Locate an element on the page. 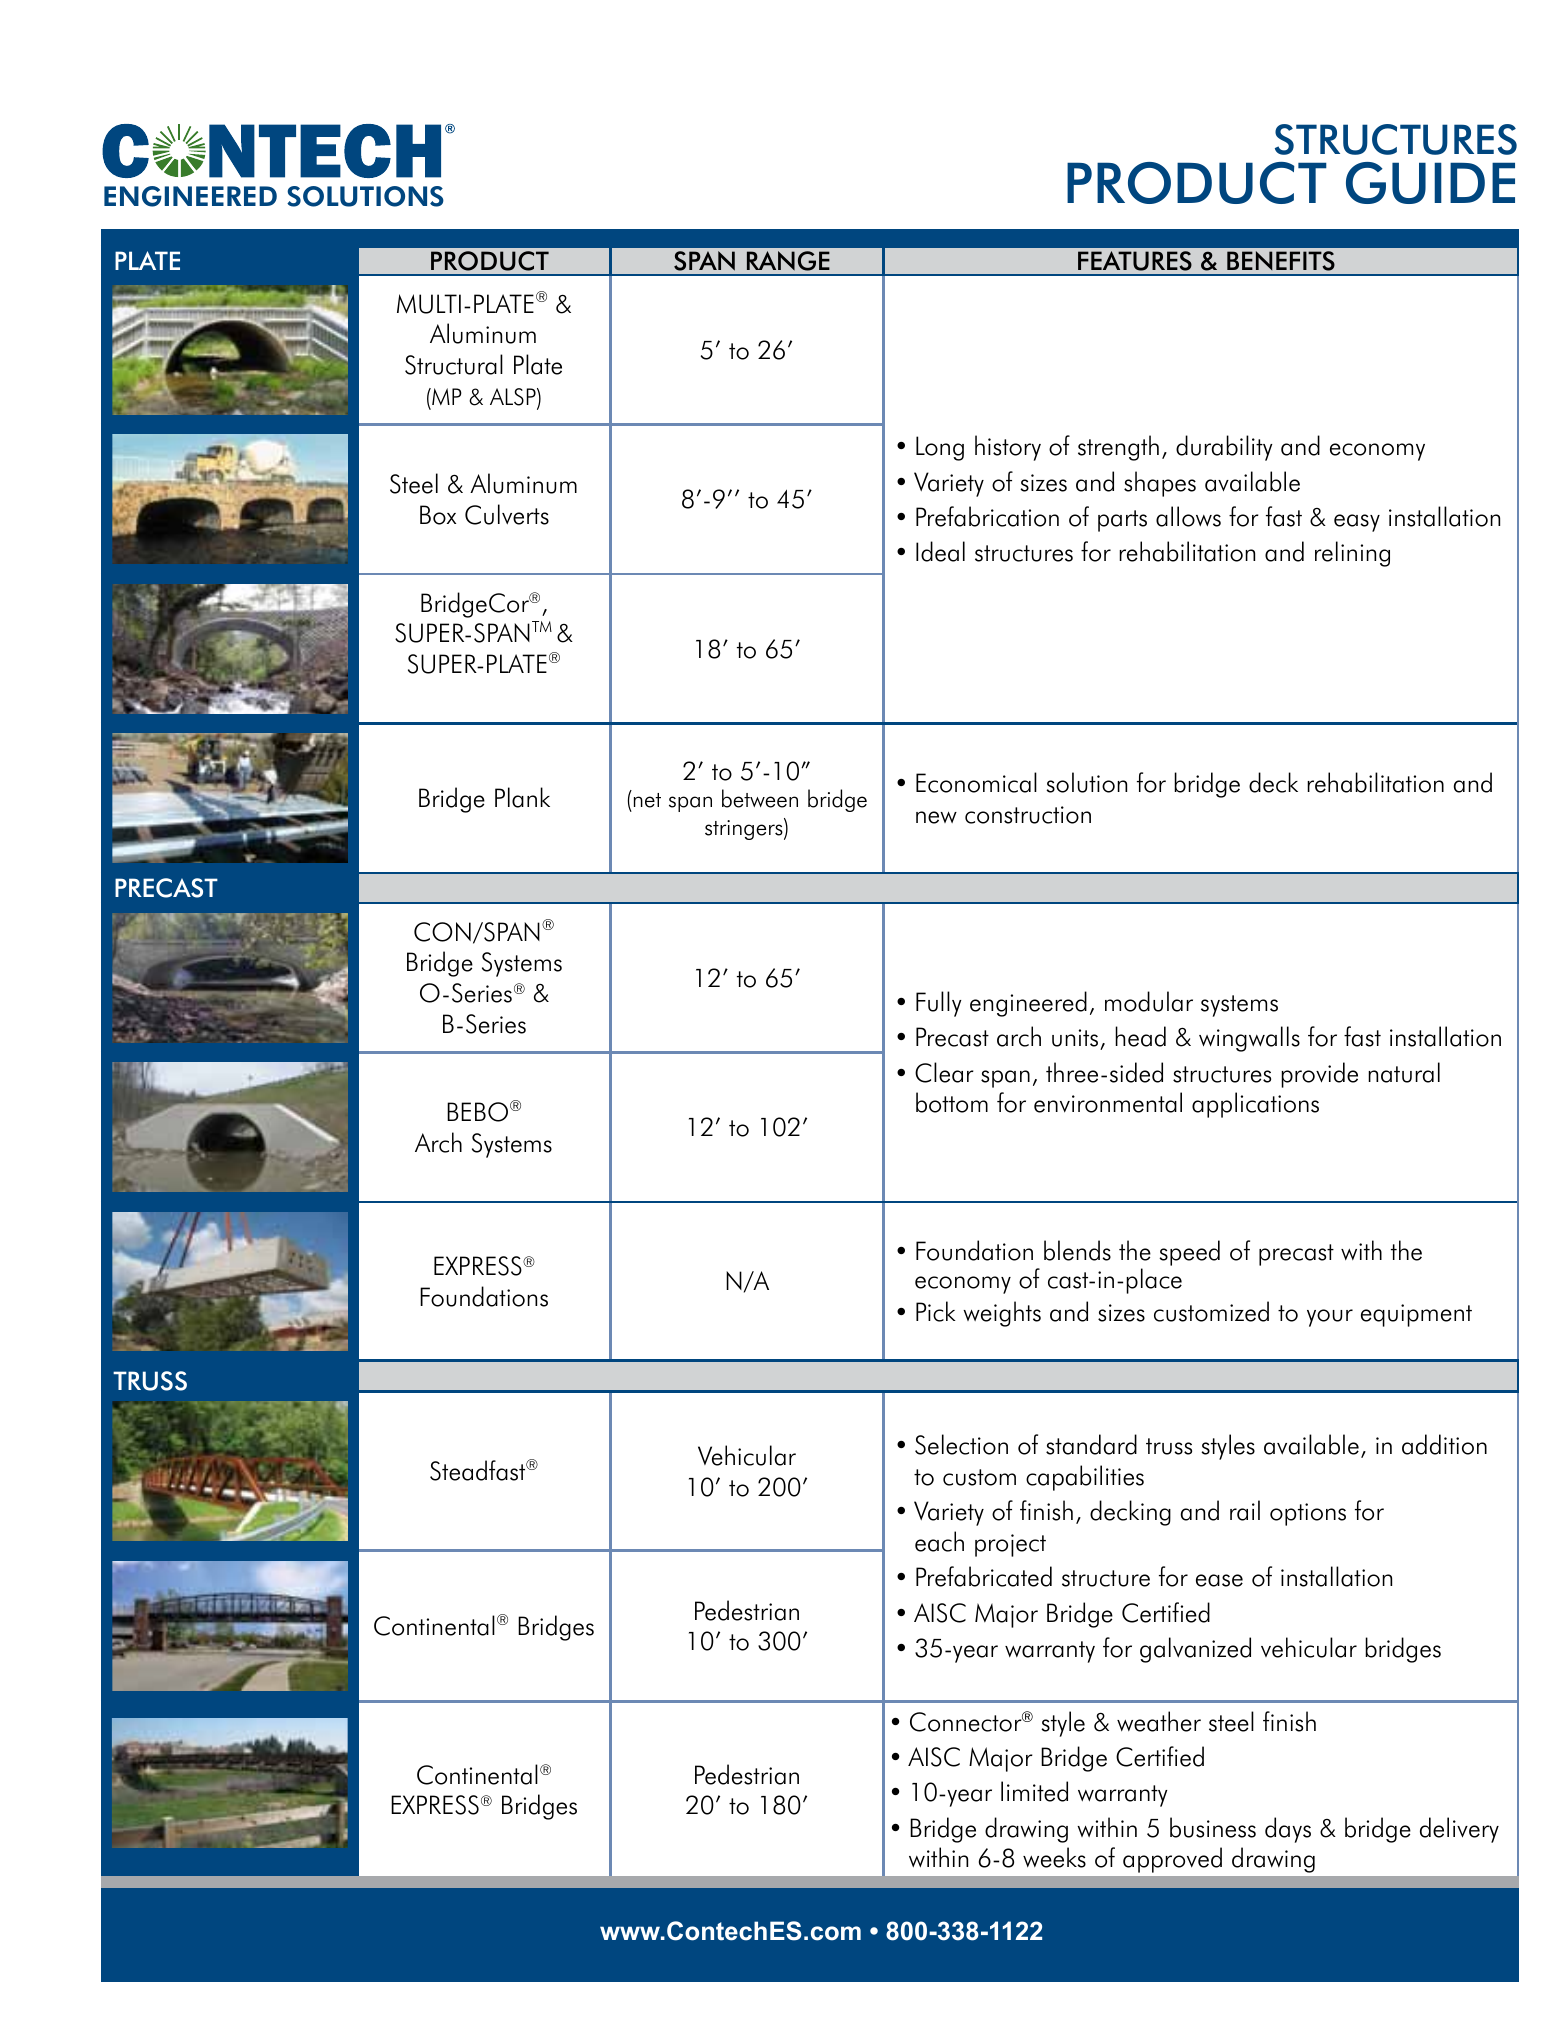 The width and height of the document is (1567, 2028). Long is located at coordinates (940, 448).
